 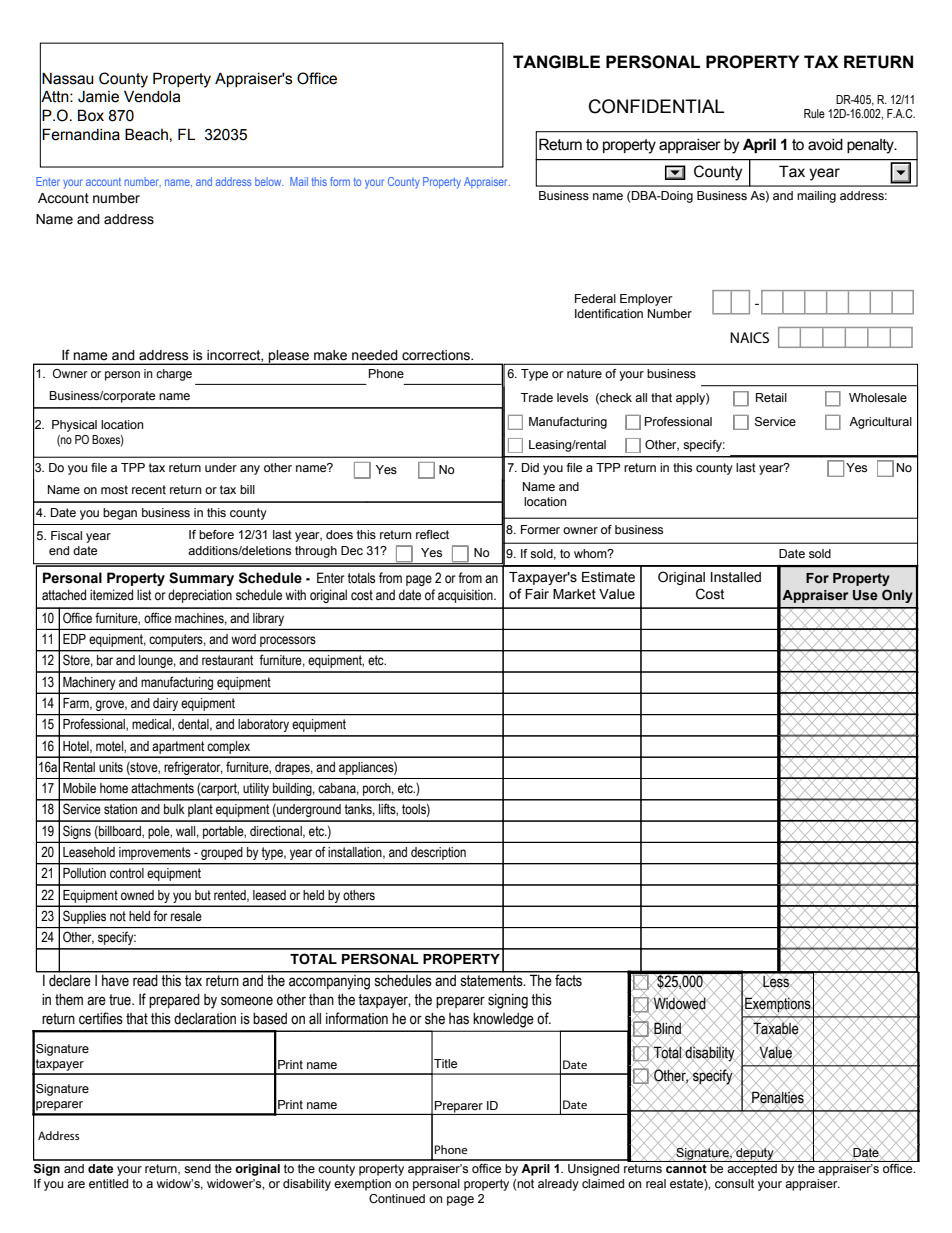 I want to click on owned, so click(x=137, y=895).
